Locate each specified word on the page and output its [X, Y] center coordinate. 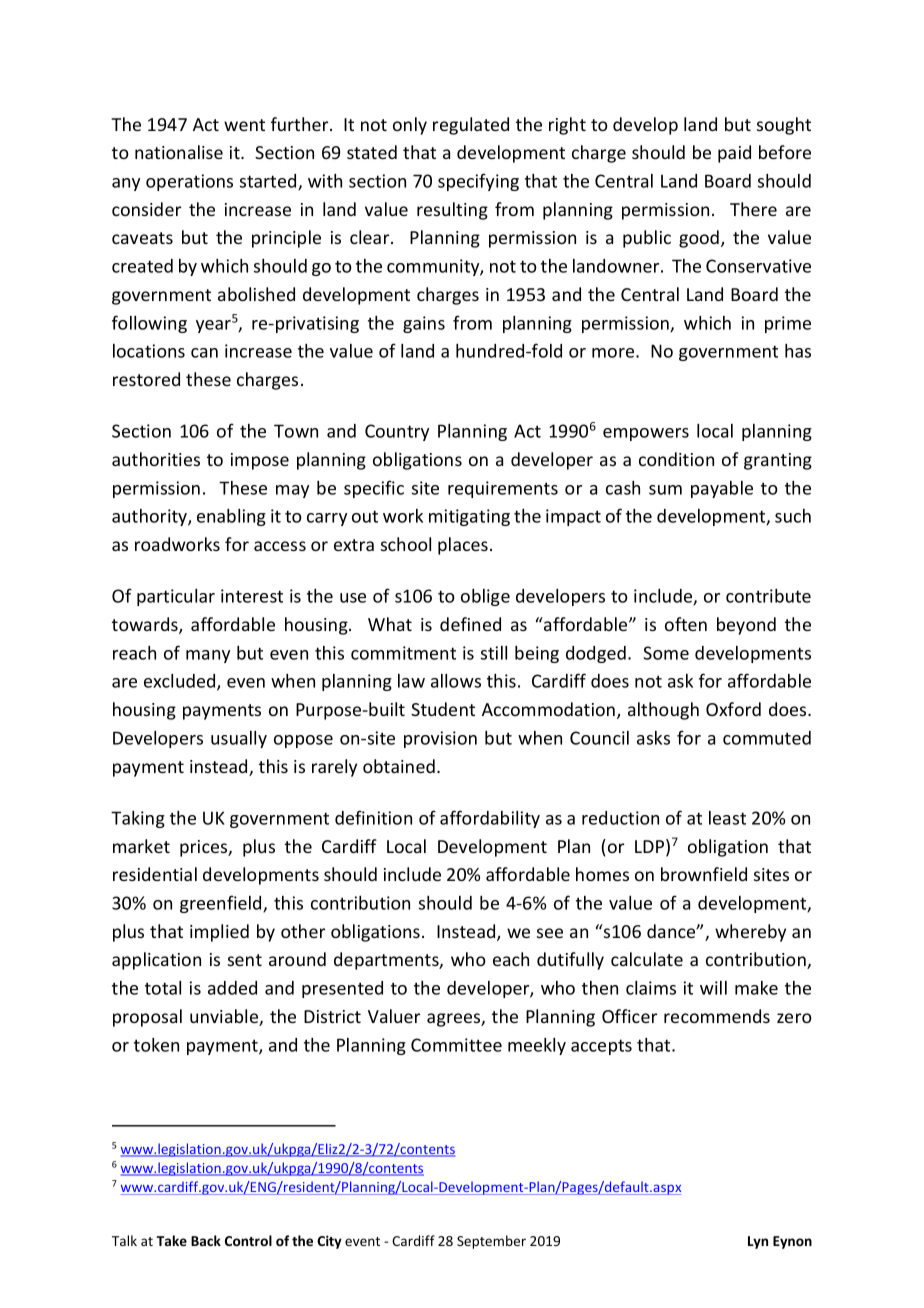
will [713, 988]
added [232, 988]
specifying [478, 182]
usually [239, 739]
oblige [485, 597]
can [204, 353]
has [798, 351]
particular [176, 597]
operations [189, 182]
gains [424, 324]
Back [206, 1240]
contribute [768, 596]
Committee [456, 1045]
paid [734, 154]
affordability [490, 819]
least [727, 818]
